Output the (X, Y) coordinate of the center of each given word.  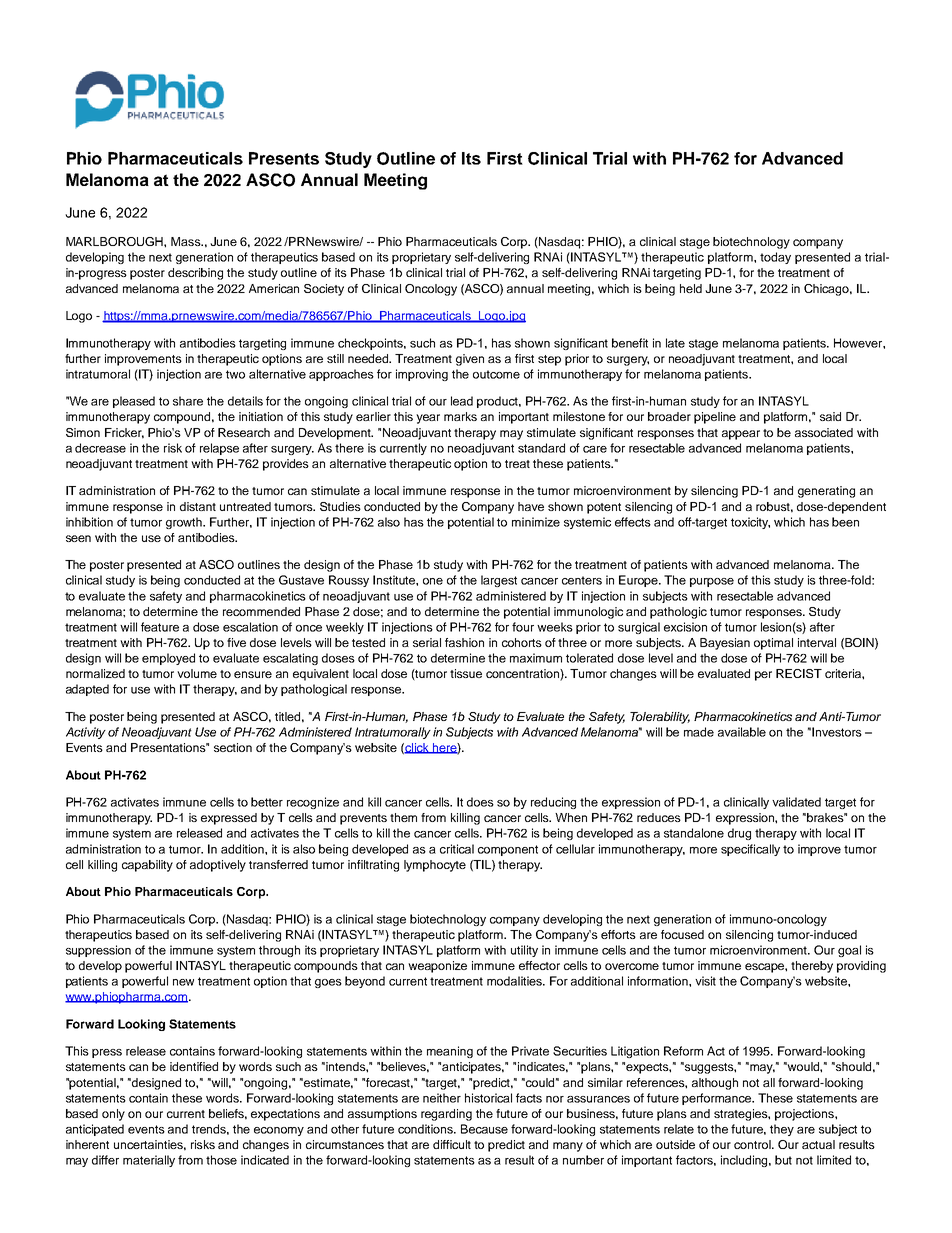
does (480, 802)
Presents (284, 158)
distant (198, 506)
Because (484, 1129)
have (531, 506)
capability (147, 866)
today (775, 258)
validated (796, 802)
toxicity (750, 523)
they (782, 1130)
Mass (187, 241)
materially (149, 1161)
